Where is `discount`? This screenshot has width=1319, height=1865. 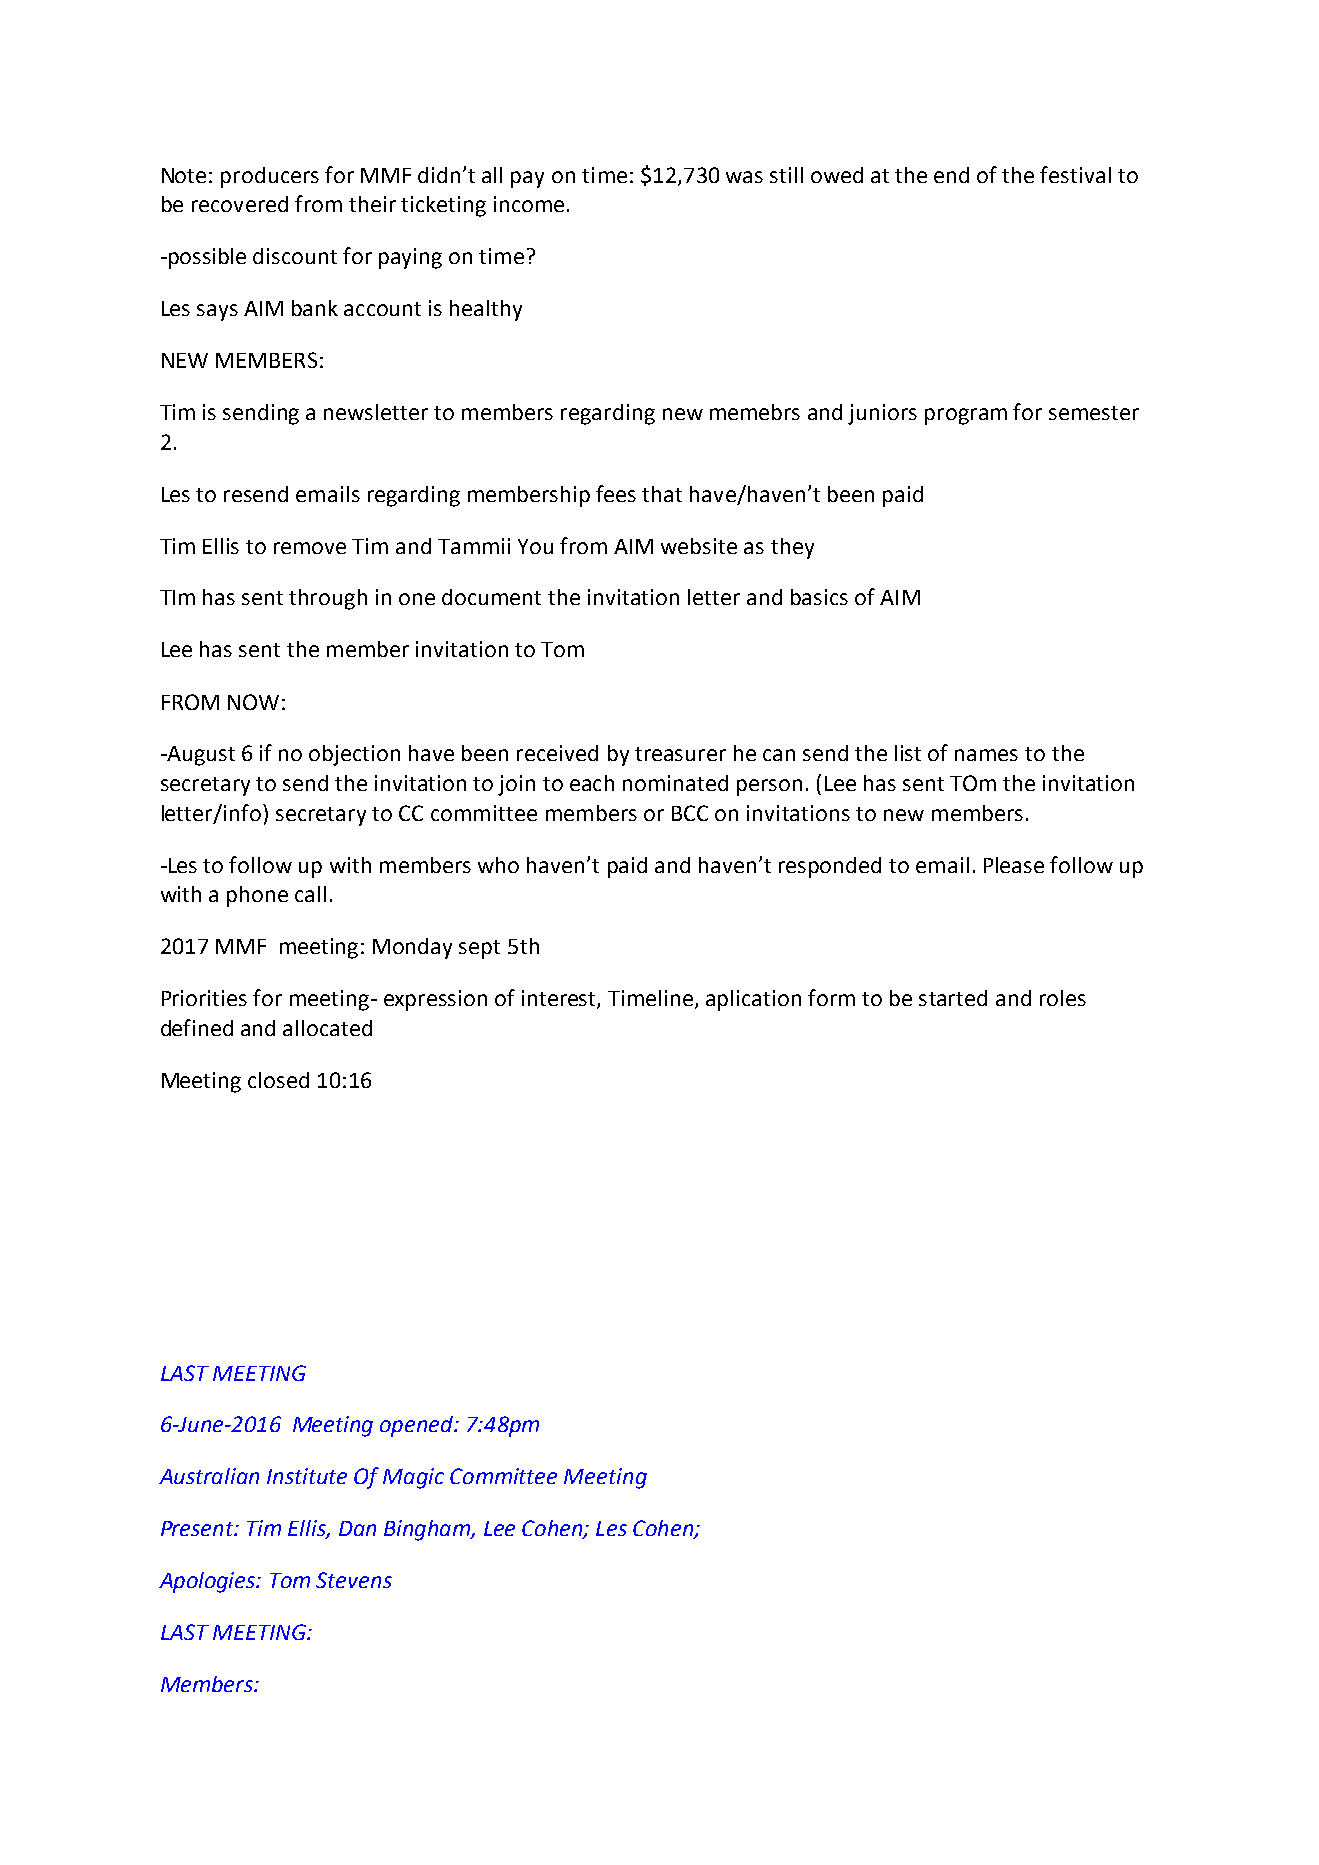
discount is located at coordinates (295, 256).
